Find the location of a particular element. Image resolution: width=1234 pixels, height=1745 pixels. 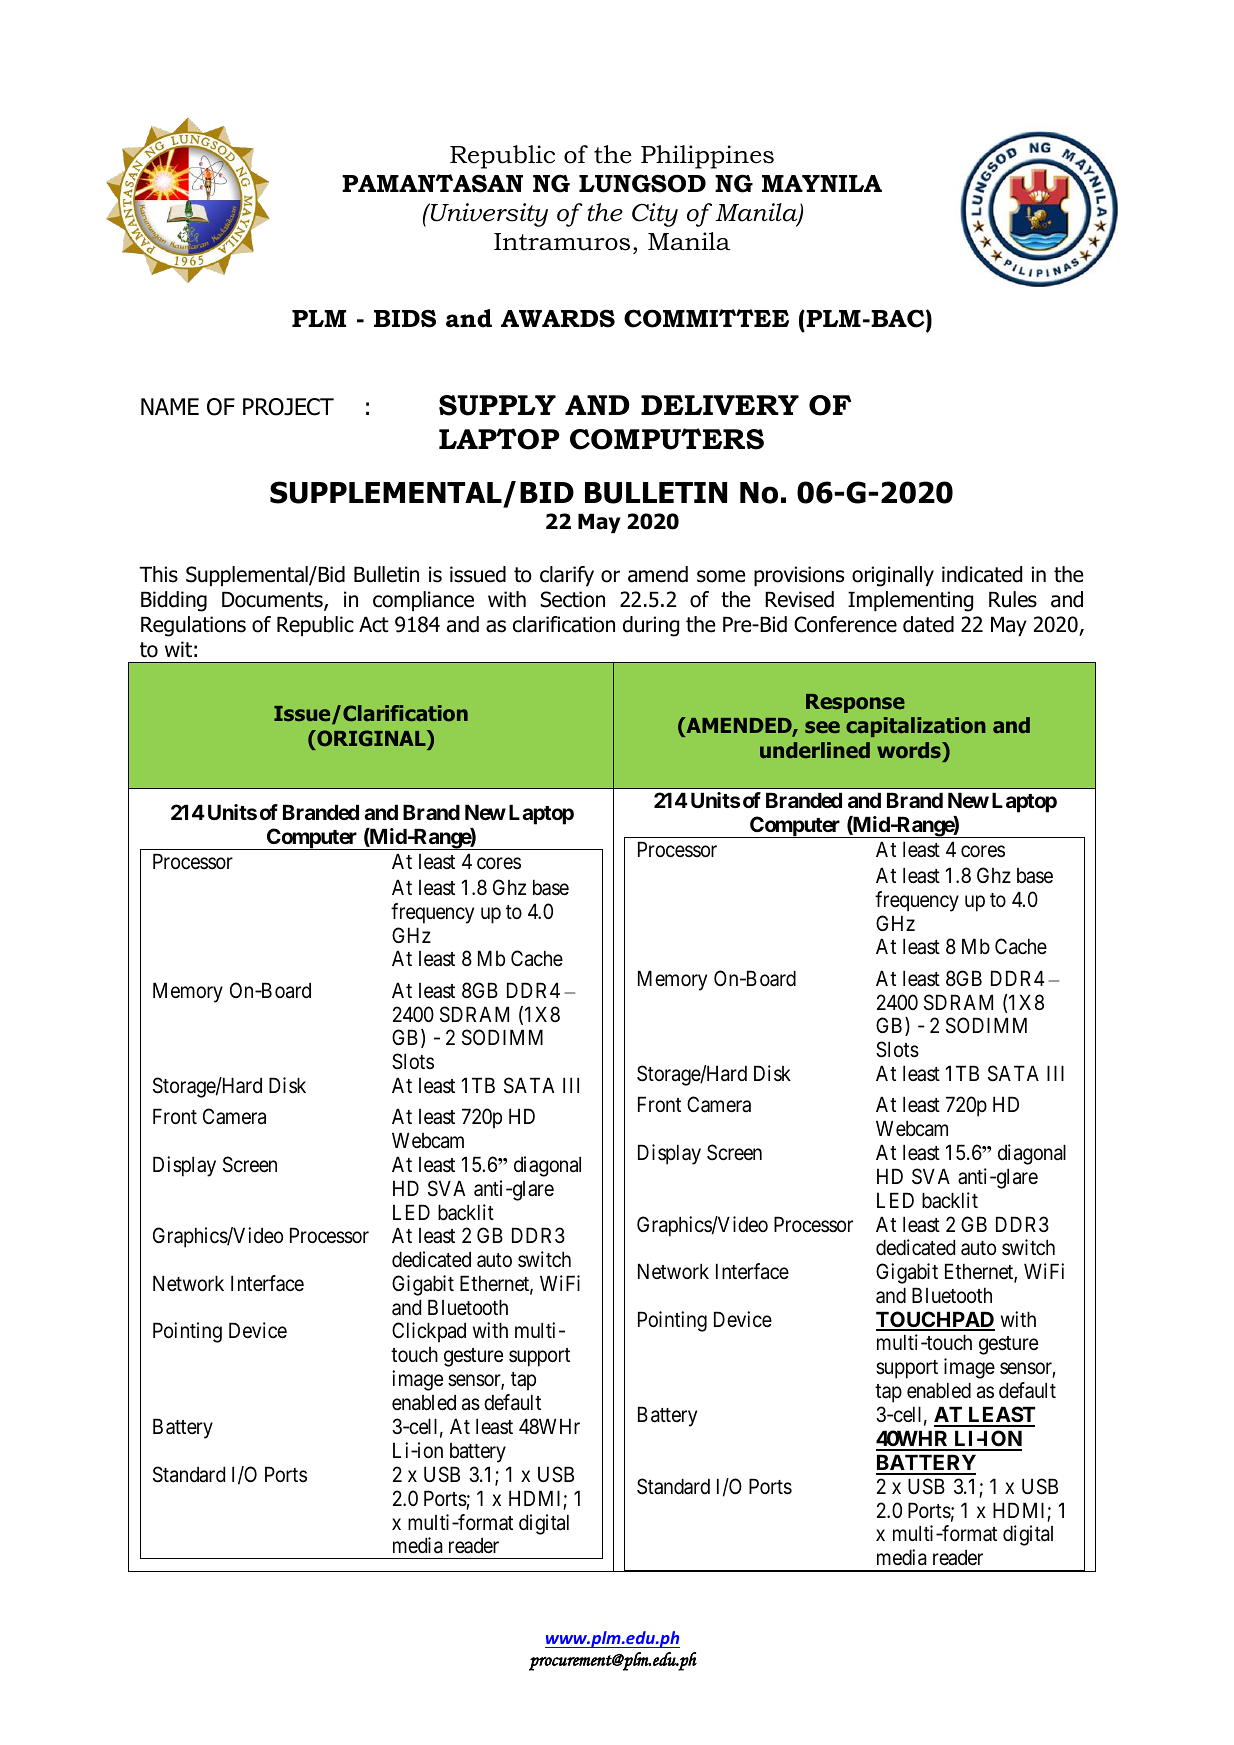

This is located at coordinates (158, 574).
